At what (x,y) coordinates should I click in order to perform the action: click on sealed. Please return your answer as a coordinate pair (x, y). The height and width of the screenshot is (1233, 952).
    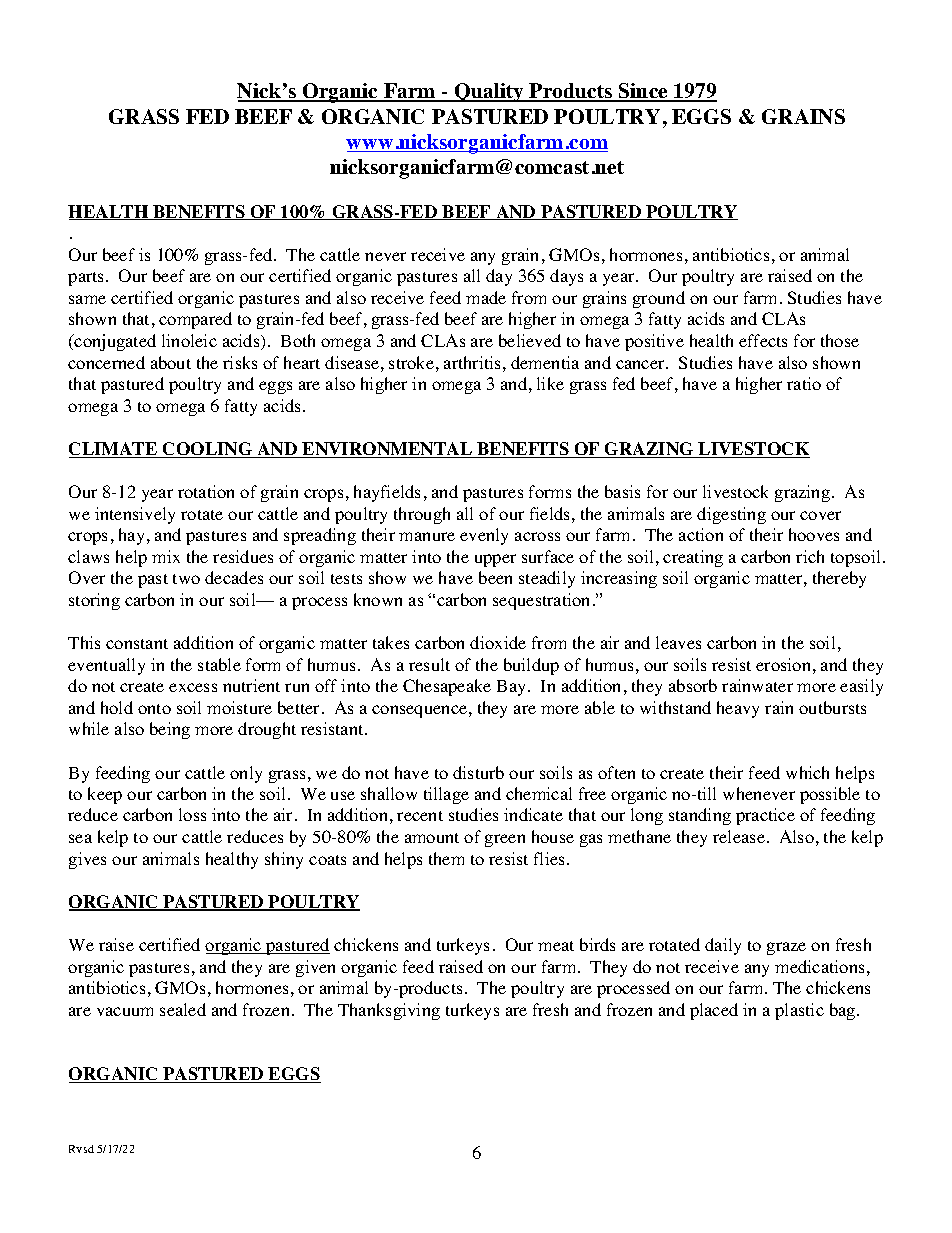
    Looking at the image, I should click on (183, 1009).
